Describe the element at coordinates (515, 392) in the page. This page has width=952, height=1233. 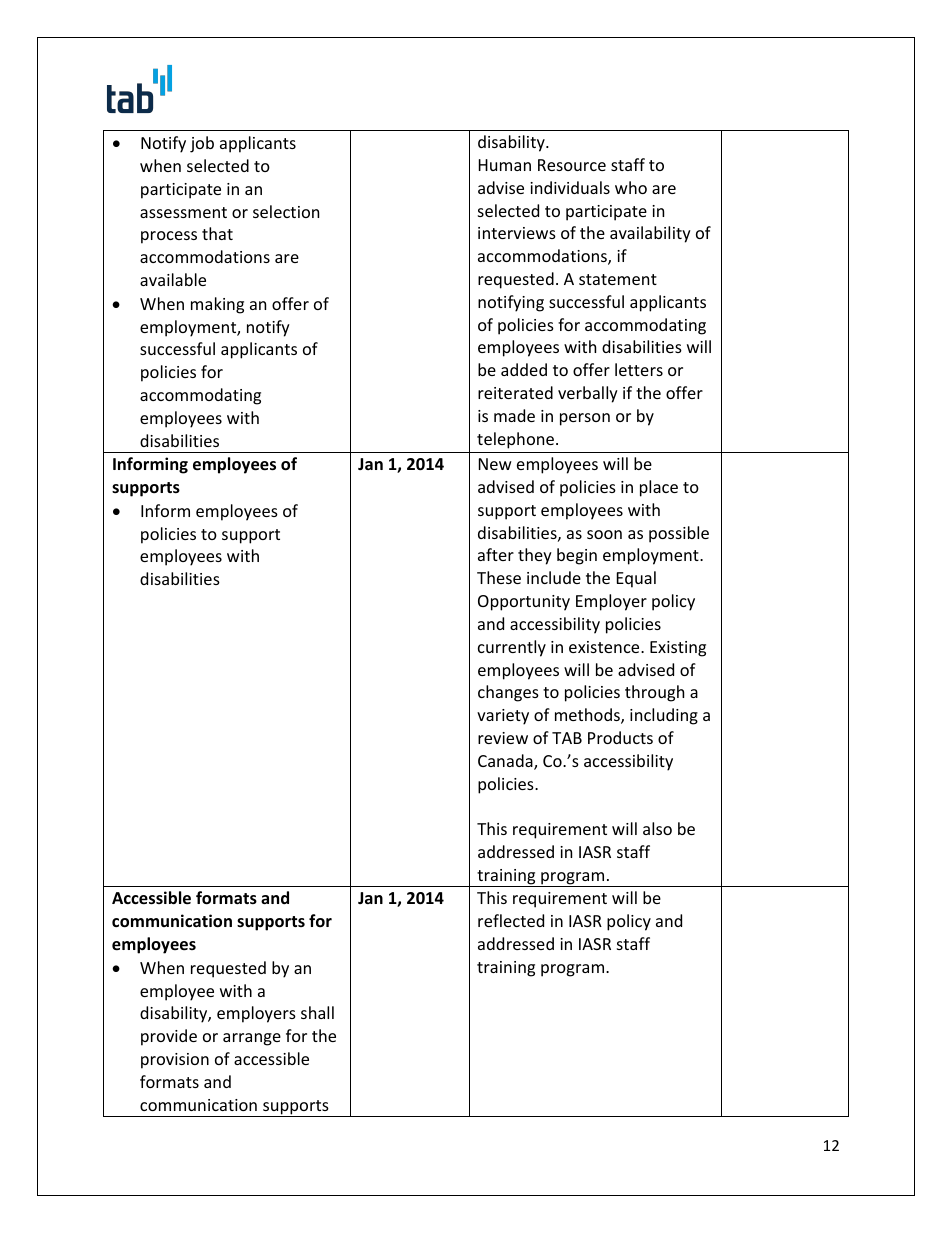
I see `reiterated` at that location.
